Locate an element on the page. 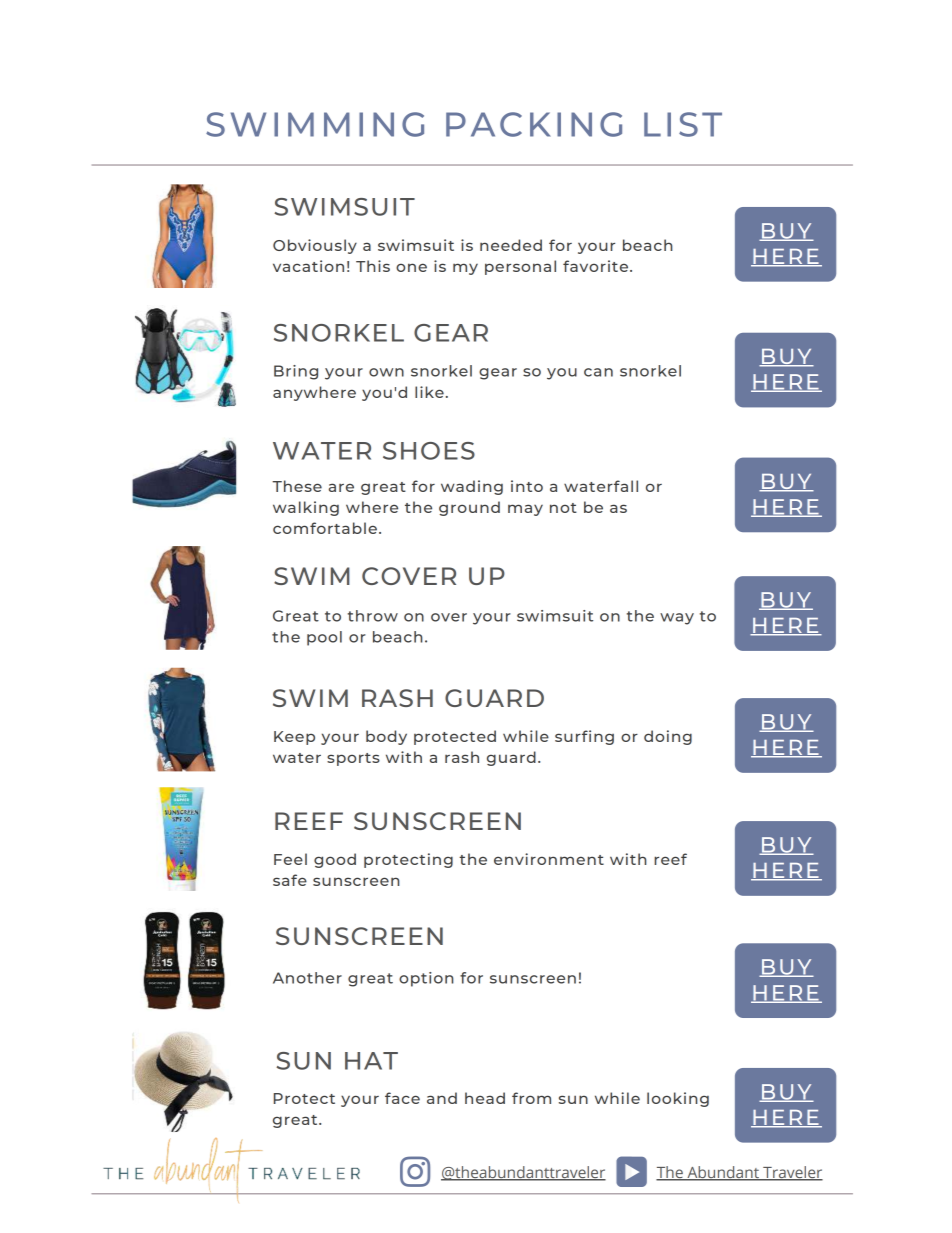  can is located at coordinates (598, 372).
